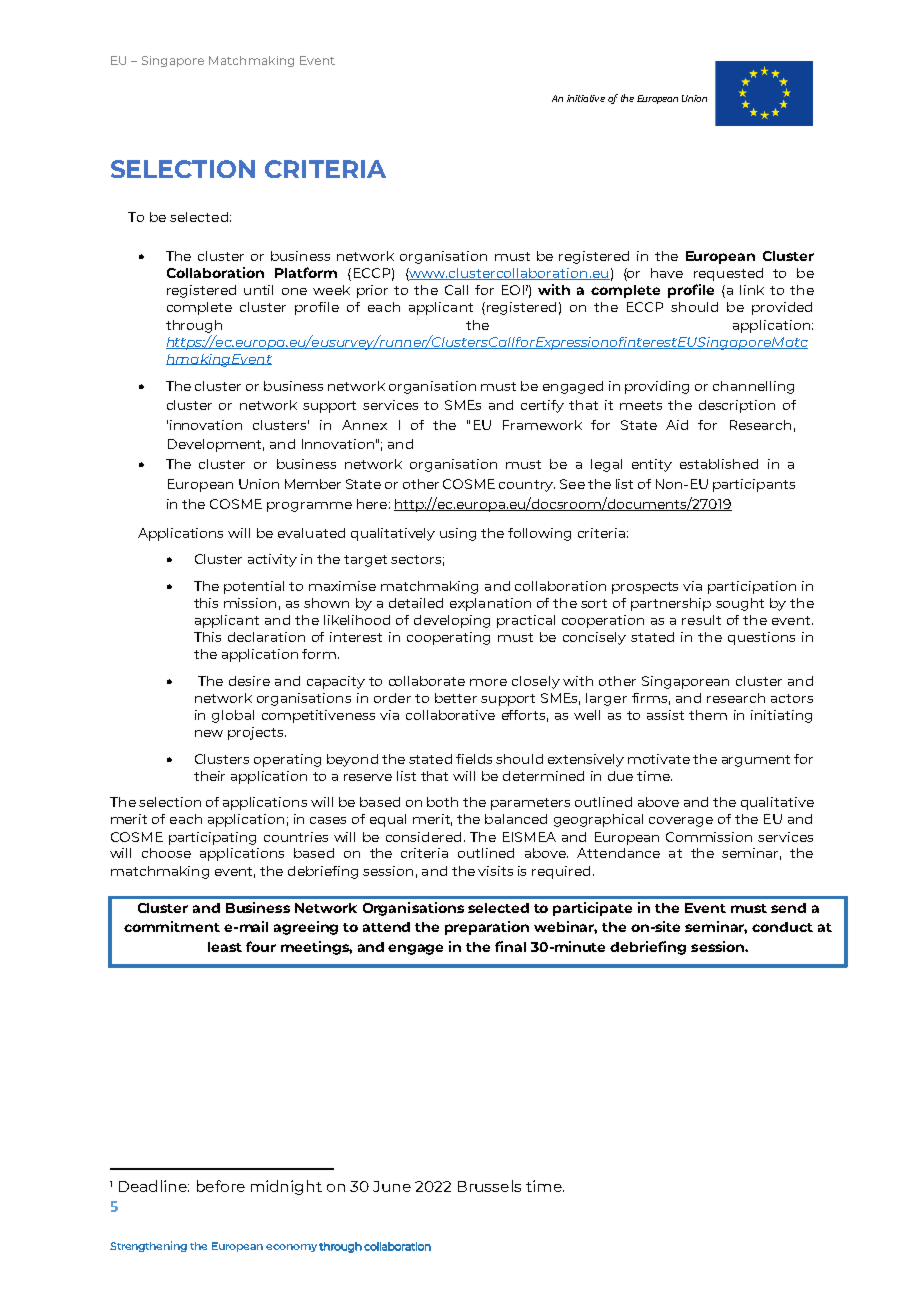  What do you see at coordinates (708, 715) in the page?
I see `them` at bounding box center [708, 715].
